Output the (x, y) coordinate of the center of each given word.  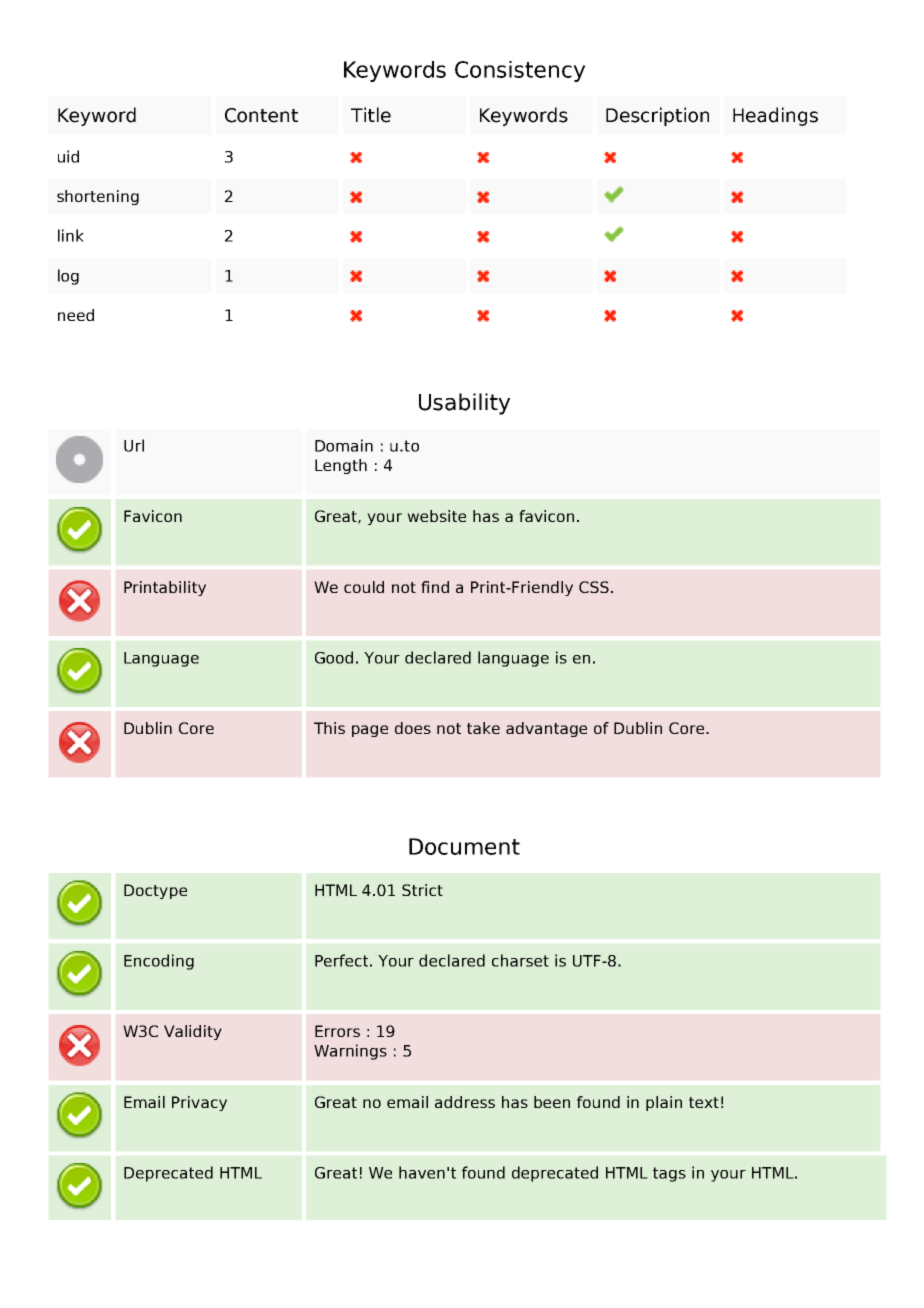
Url (134, 445)
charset (520, 960)
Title (371, 115)
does (413, 728)
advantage (546, 729)
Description (657, 116)
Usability (464, 404)
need (76, 315)
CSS (594, 587)
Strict (422, 890)
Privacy (199, 1103)
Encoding (159, 962)
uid (68, 156)
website (436, 516)
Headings (775, 116)
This (329, 728)
